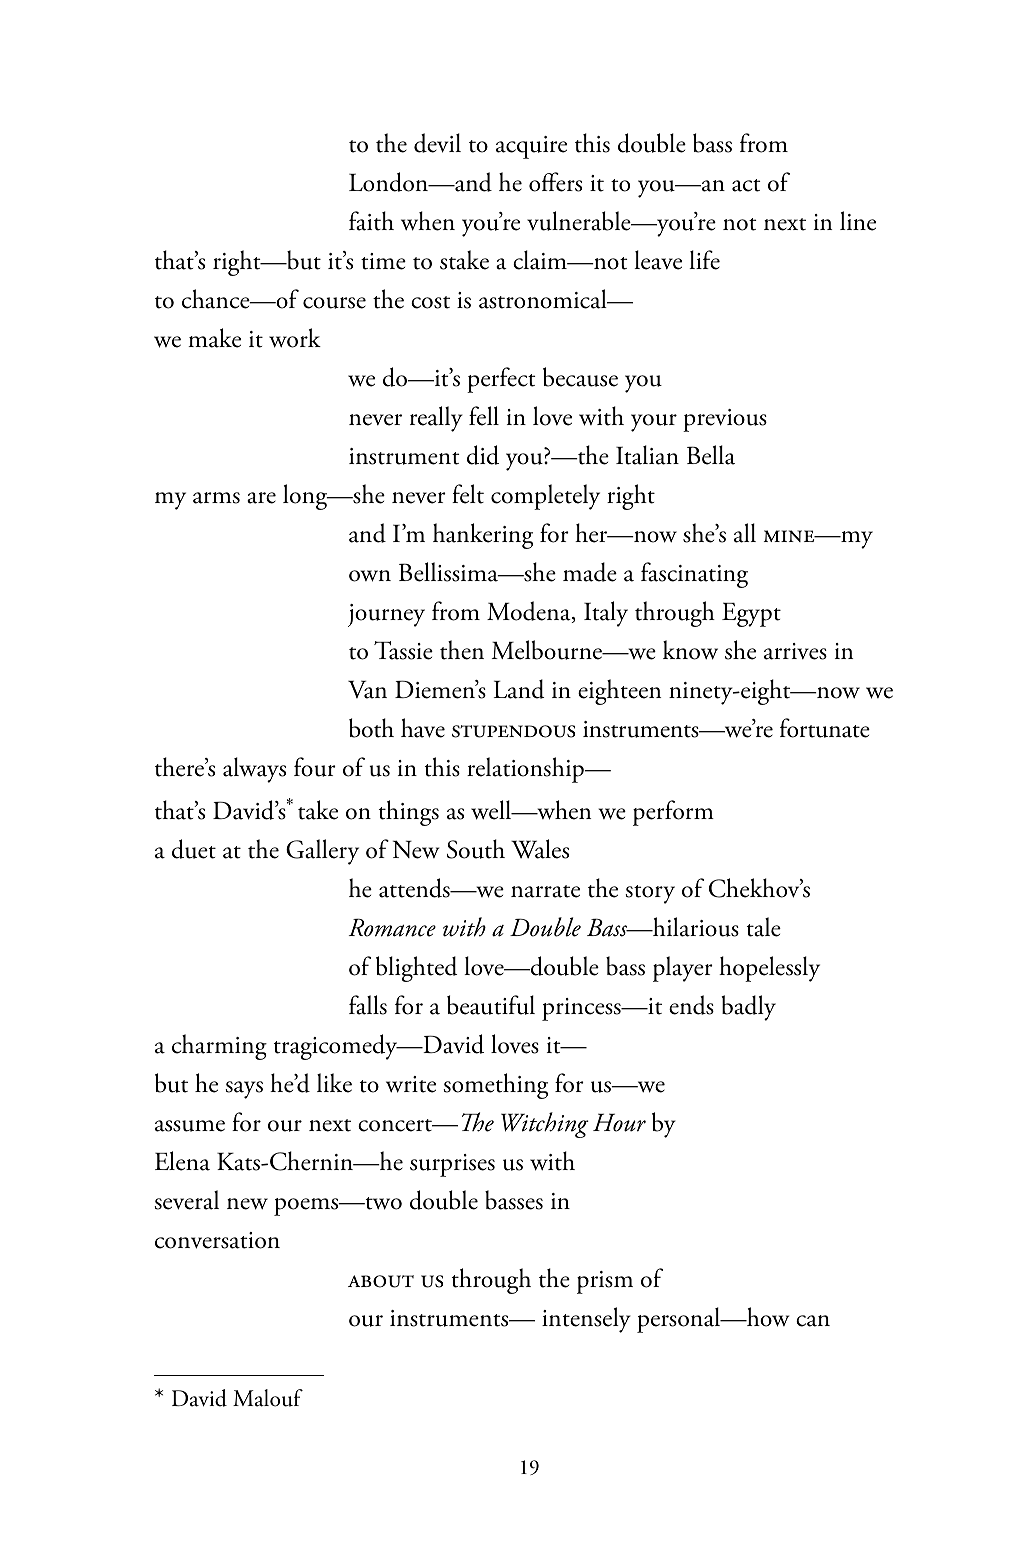 Image resolution: width=1025 pixels, height=1561 pixels. What do you see at coordinates (261, 498) in the screenshot?
I see `are` at bounding box center [261, 498].
